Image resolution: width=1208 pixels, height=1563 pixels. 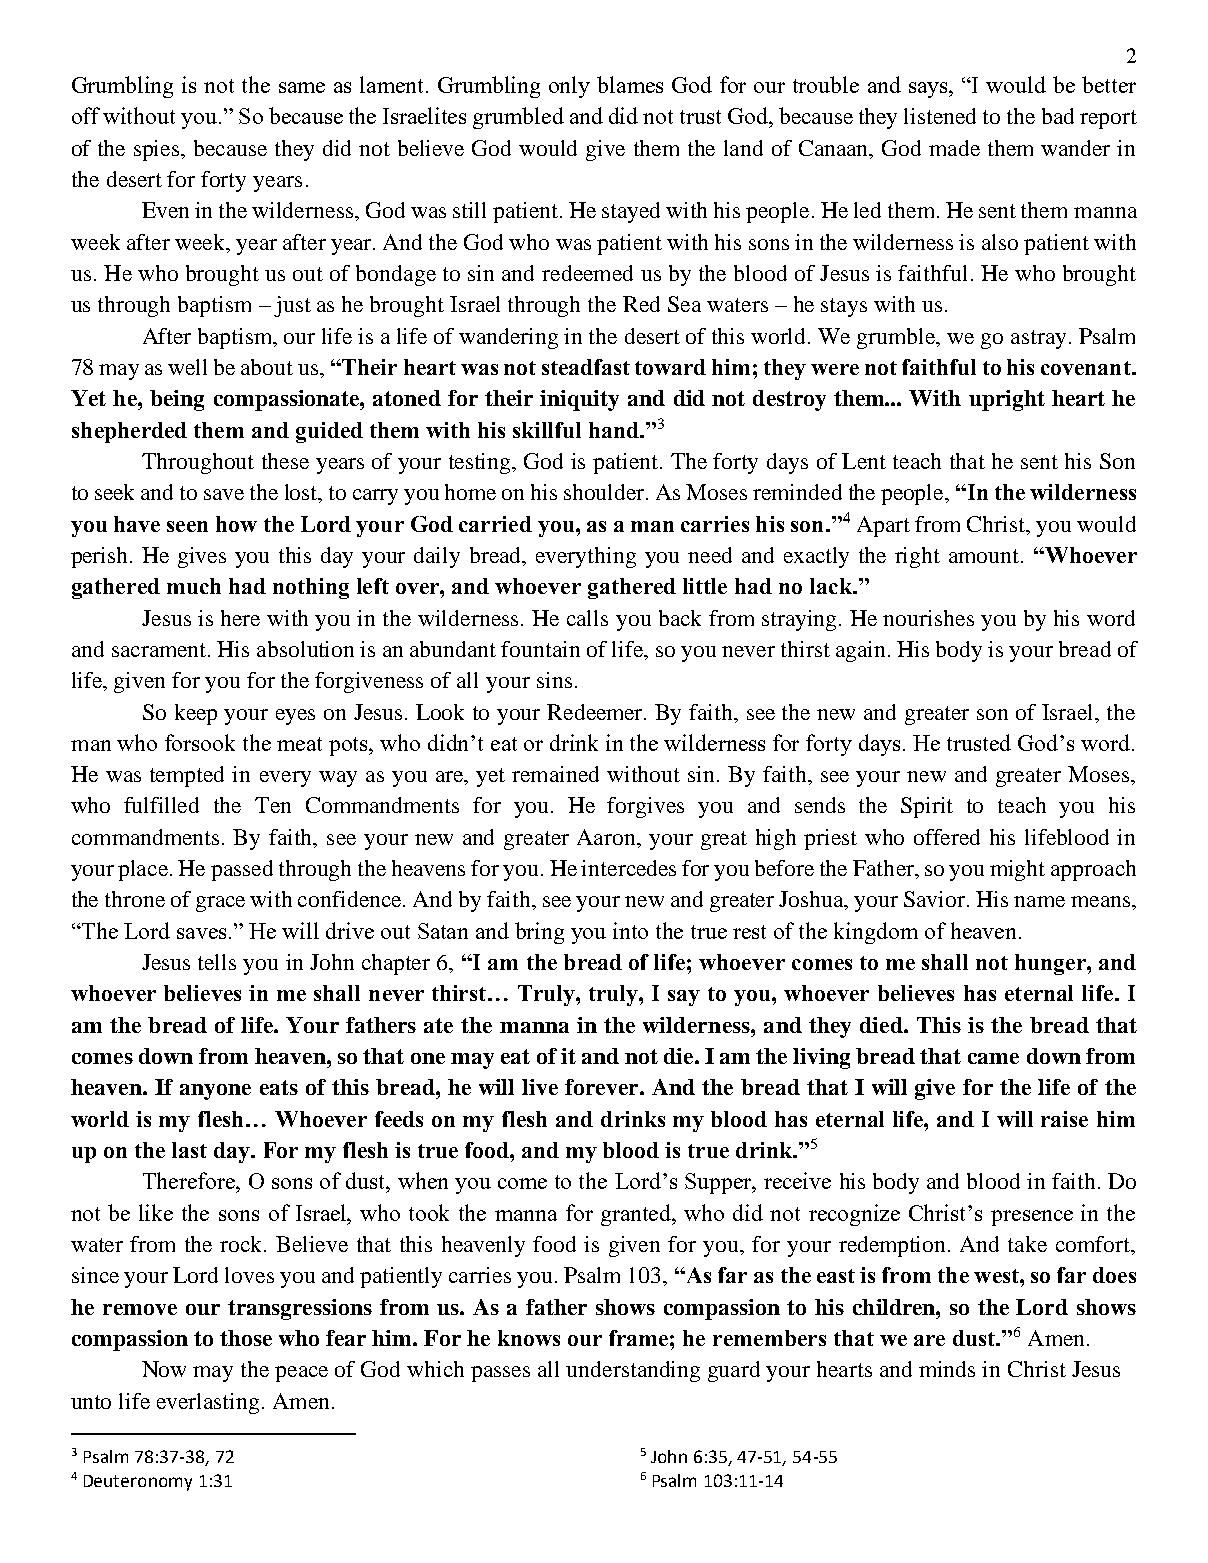 What do you see at coordinates (305, 649) in the page?
I see `absolution` at bounding box center [305, 649].
